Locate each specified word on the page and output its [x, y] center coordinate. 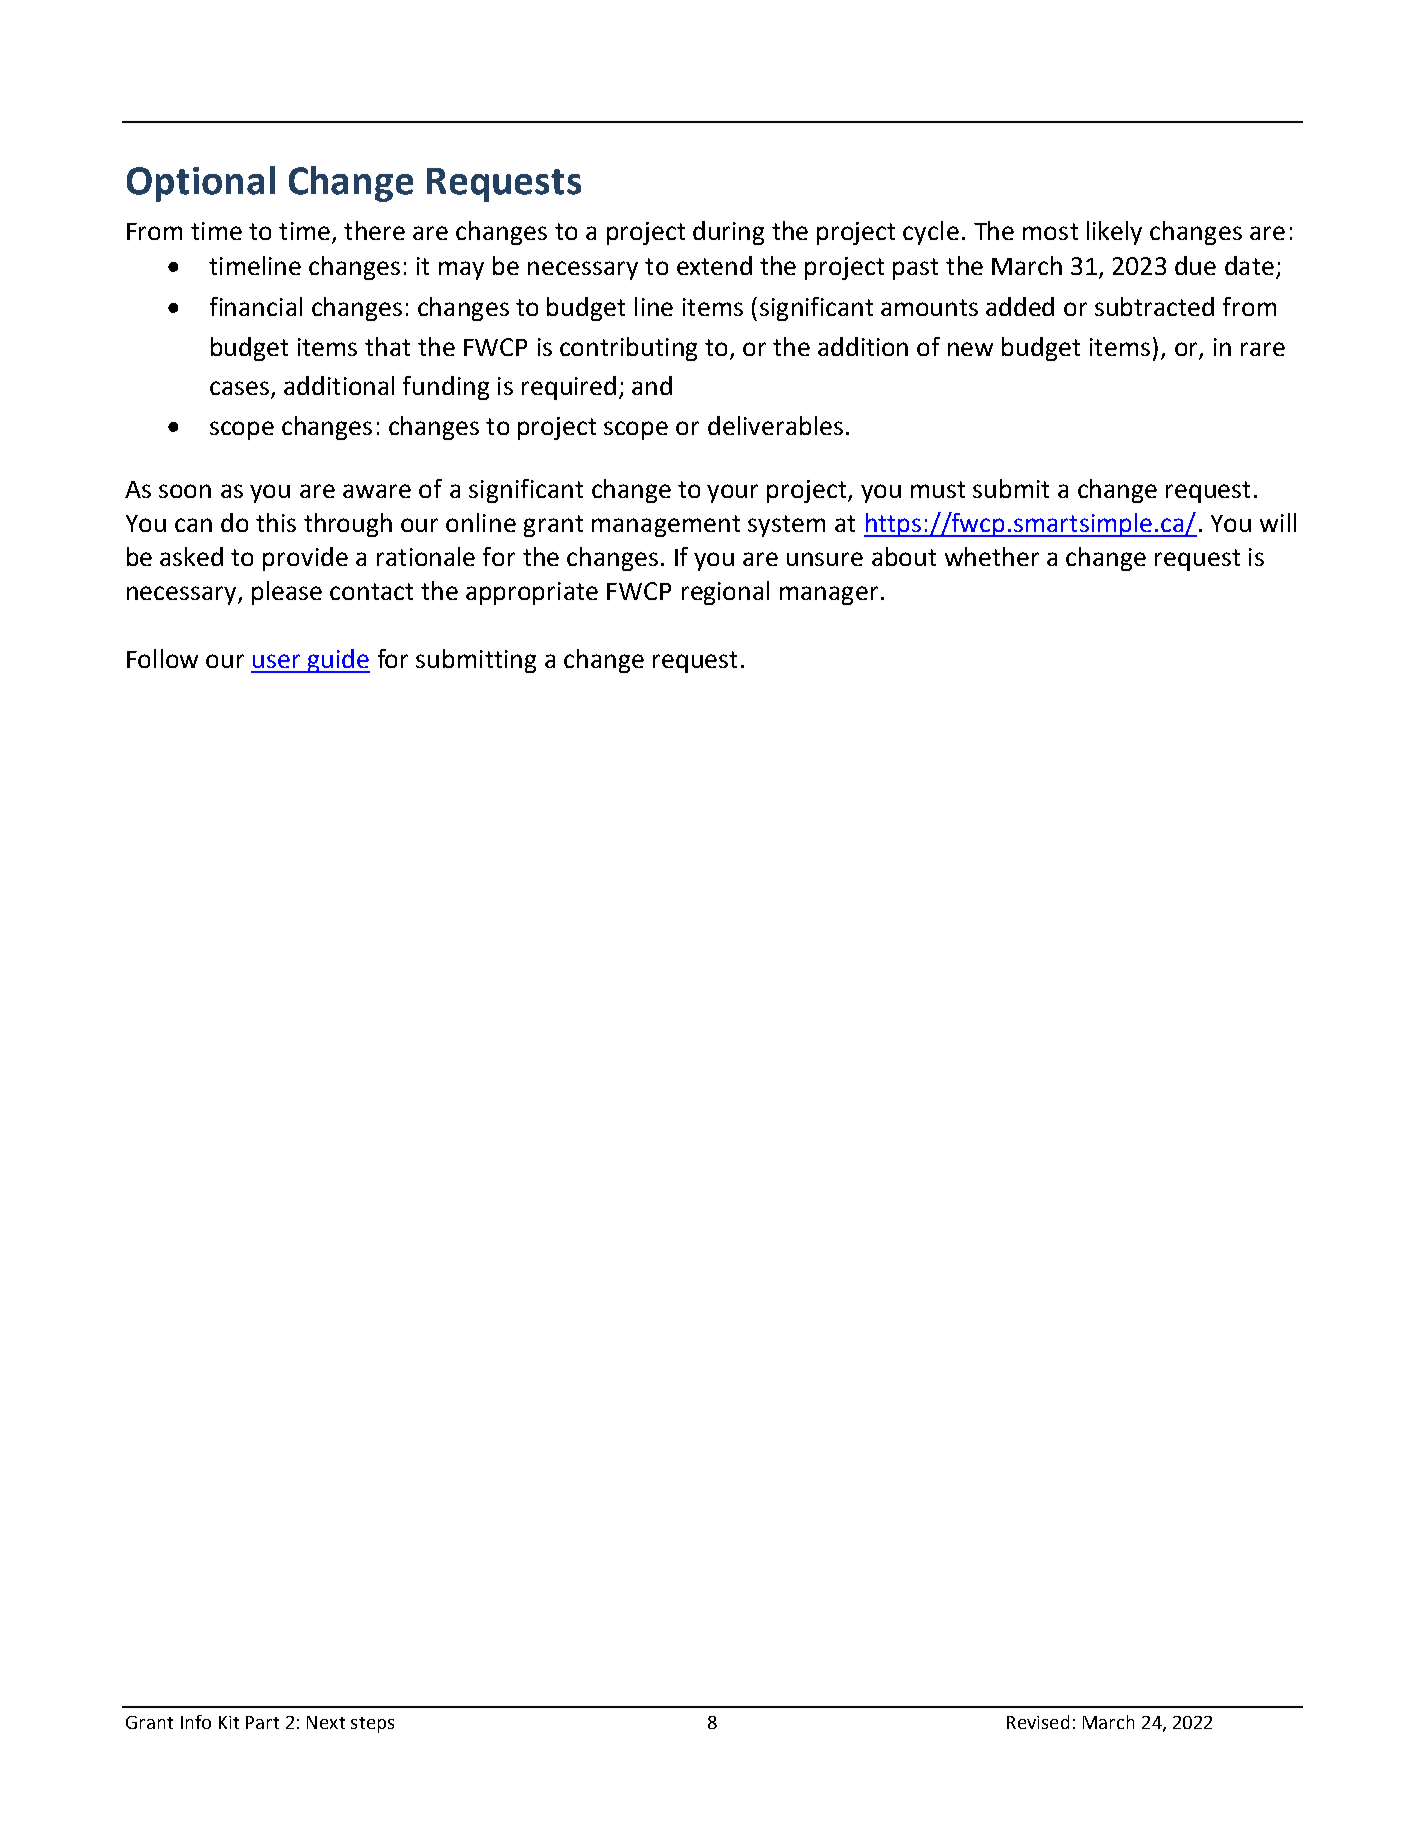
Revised [1038, 1722]
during [728, 233]
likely [1114, 233]
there [374, 230]
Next [326, 1722]
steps [372, 1725]
